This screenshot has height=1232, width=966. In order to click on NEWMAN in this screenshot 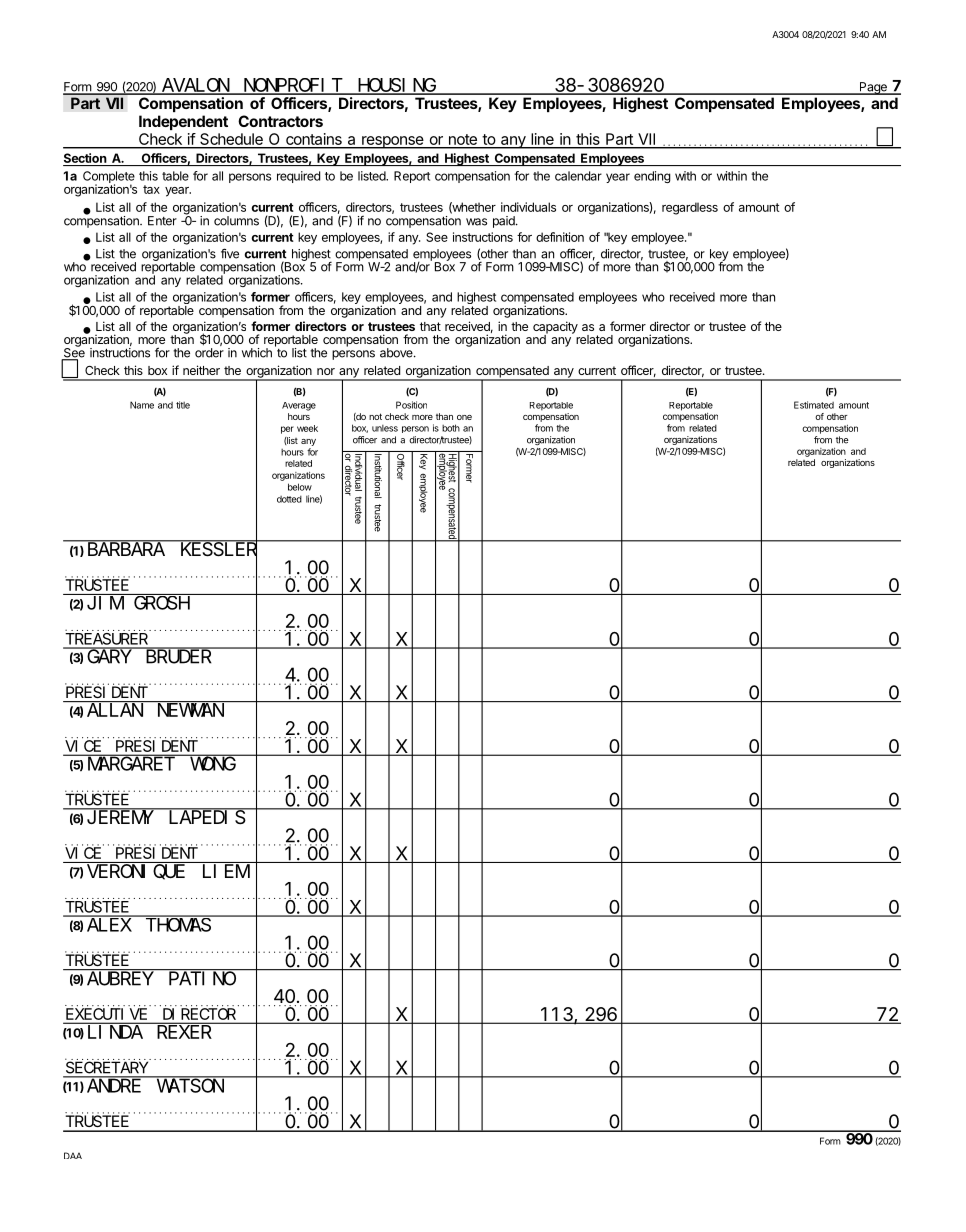, I will do `click(191, 710)`.
